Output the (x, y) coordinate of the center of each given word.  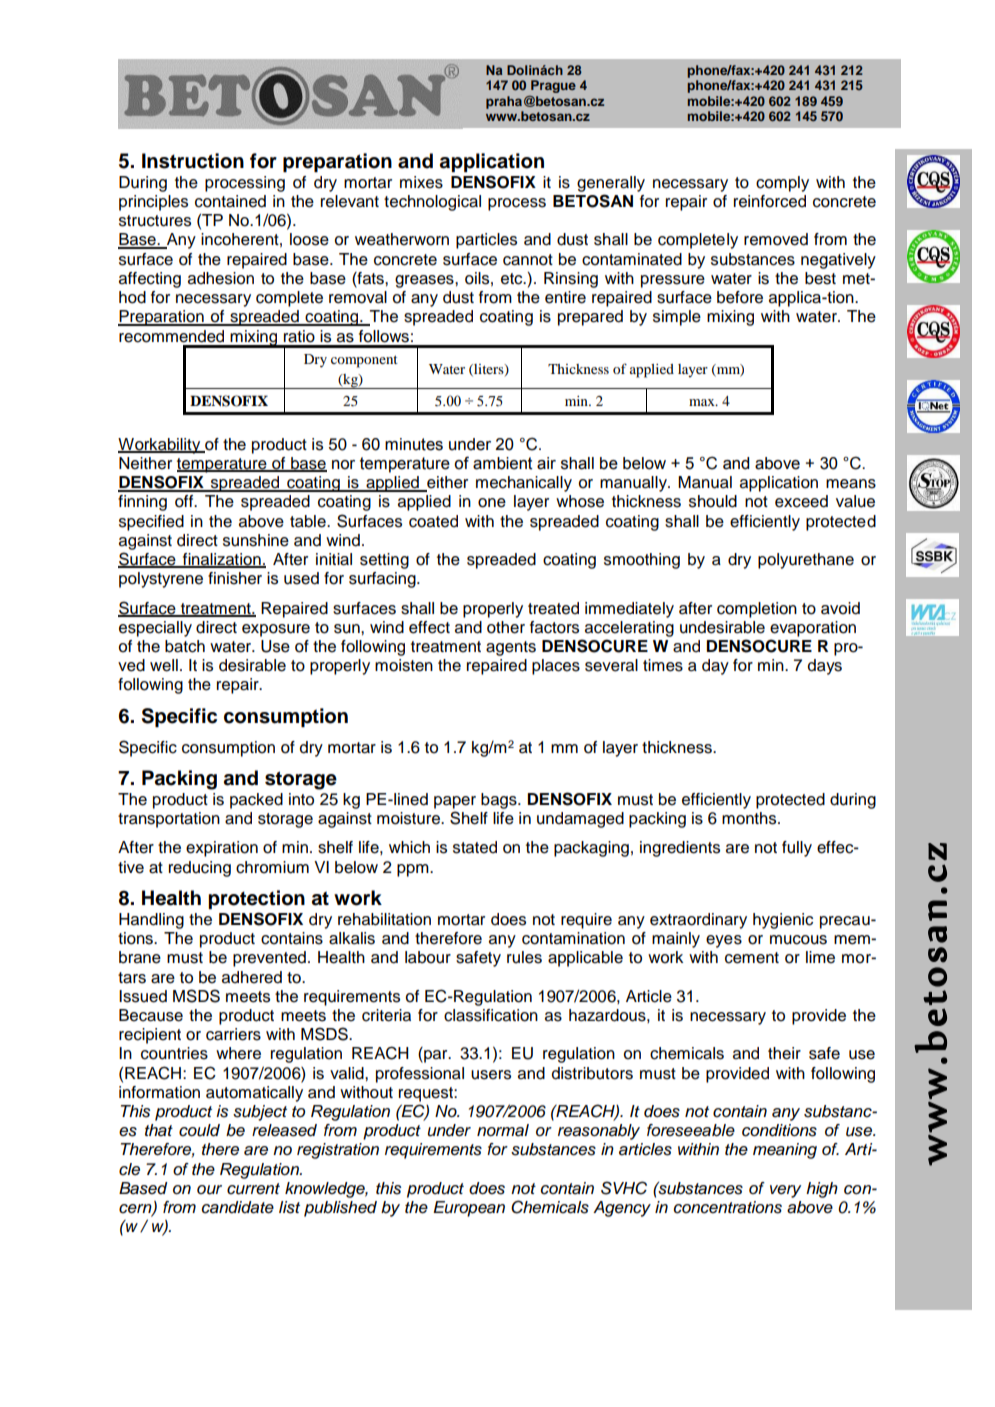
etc (513, 279)
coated (433, 521)
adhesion (221, 278)
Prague (553, 86)
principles (153, 203)
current (253, 1189)
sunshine (256, 540)
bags (500, 801)
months (750, 818)
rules (524, 957)
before (740, 297)
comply (782, 184)
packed (256, 801)
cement (752, 958)
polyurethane (806, 561)
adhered (252, 977)
